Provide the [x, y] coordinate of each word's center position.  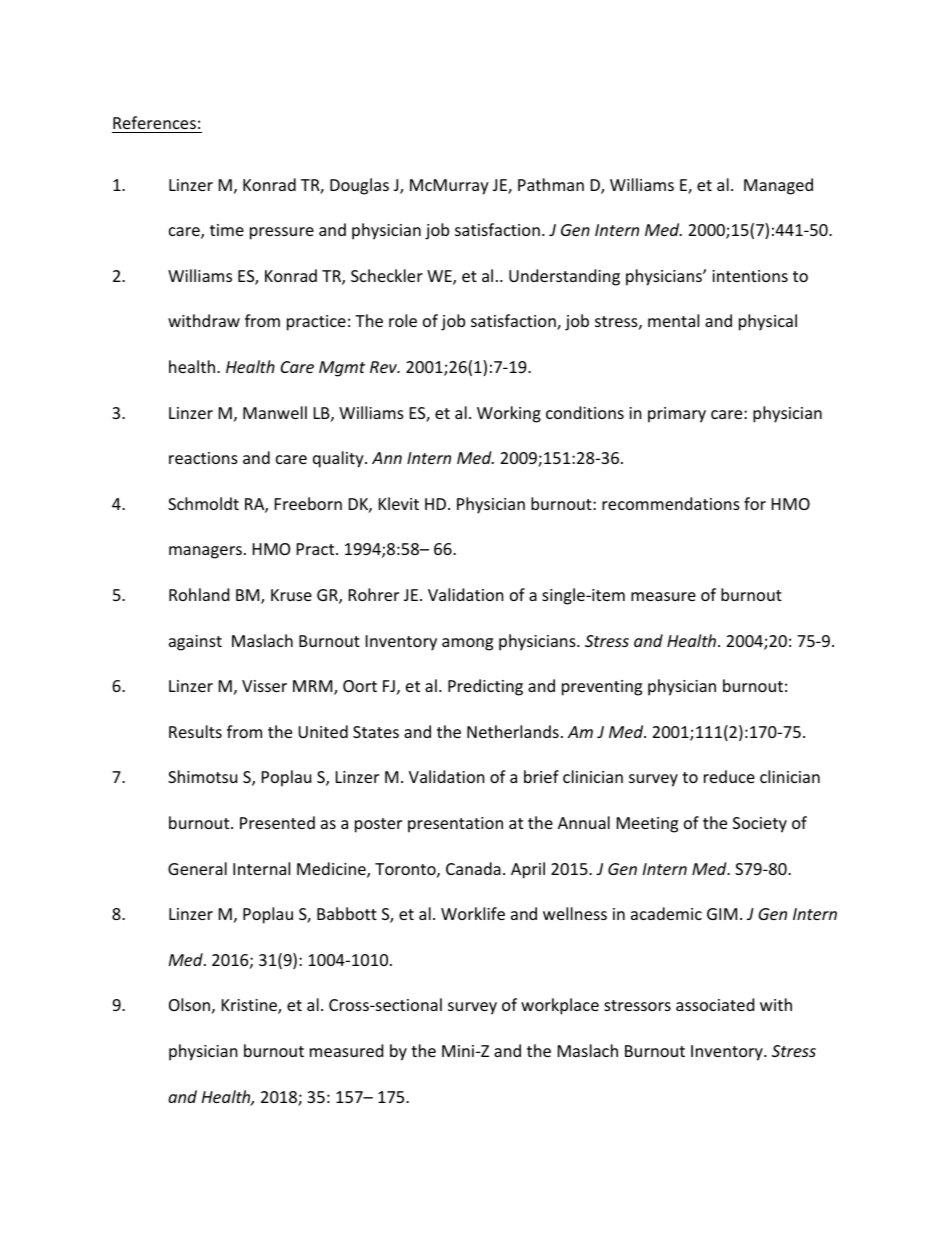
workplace [560, 1006]
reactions [203, 458]
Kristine [250, 1006]
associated [715, 1004]
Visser [264, 686]
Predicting [485, 687]
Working [509, 414]
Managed [778, 186]
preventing [602, 688]
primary [677, 415]
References [154, 122]
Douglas [359, 186]
